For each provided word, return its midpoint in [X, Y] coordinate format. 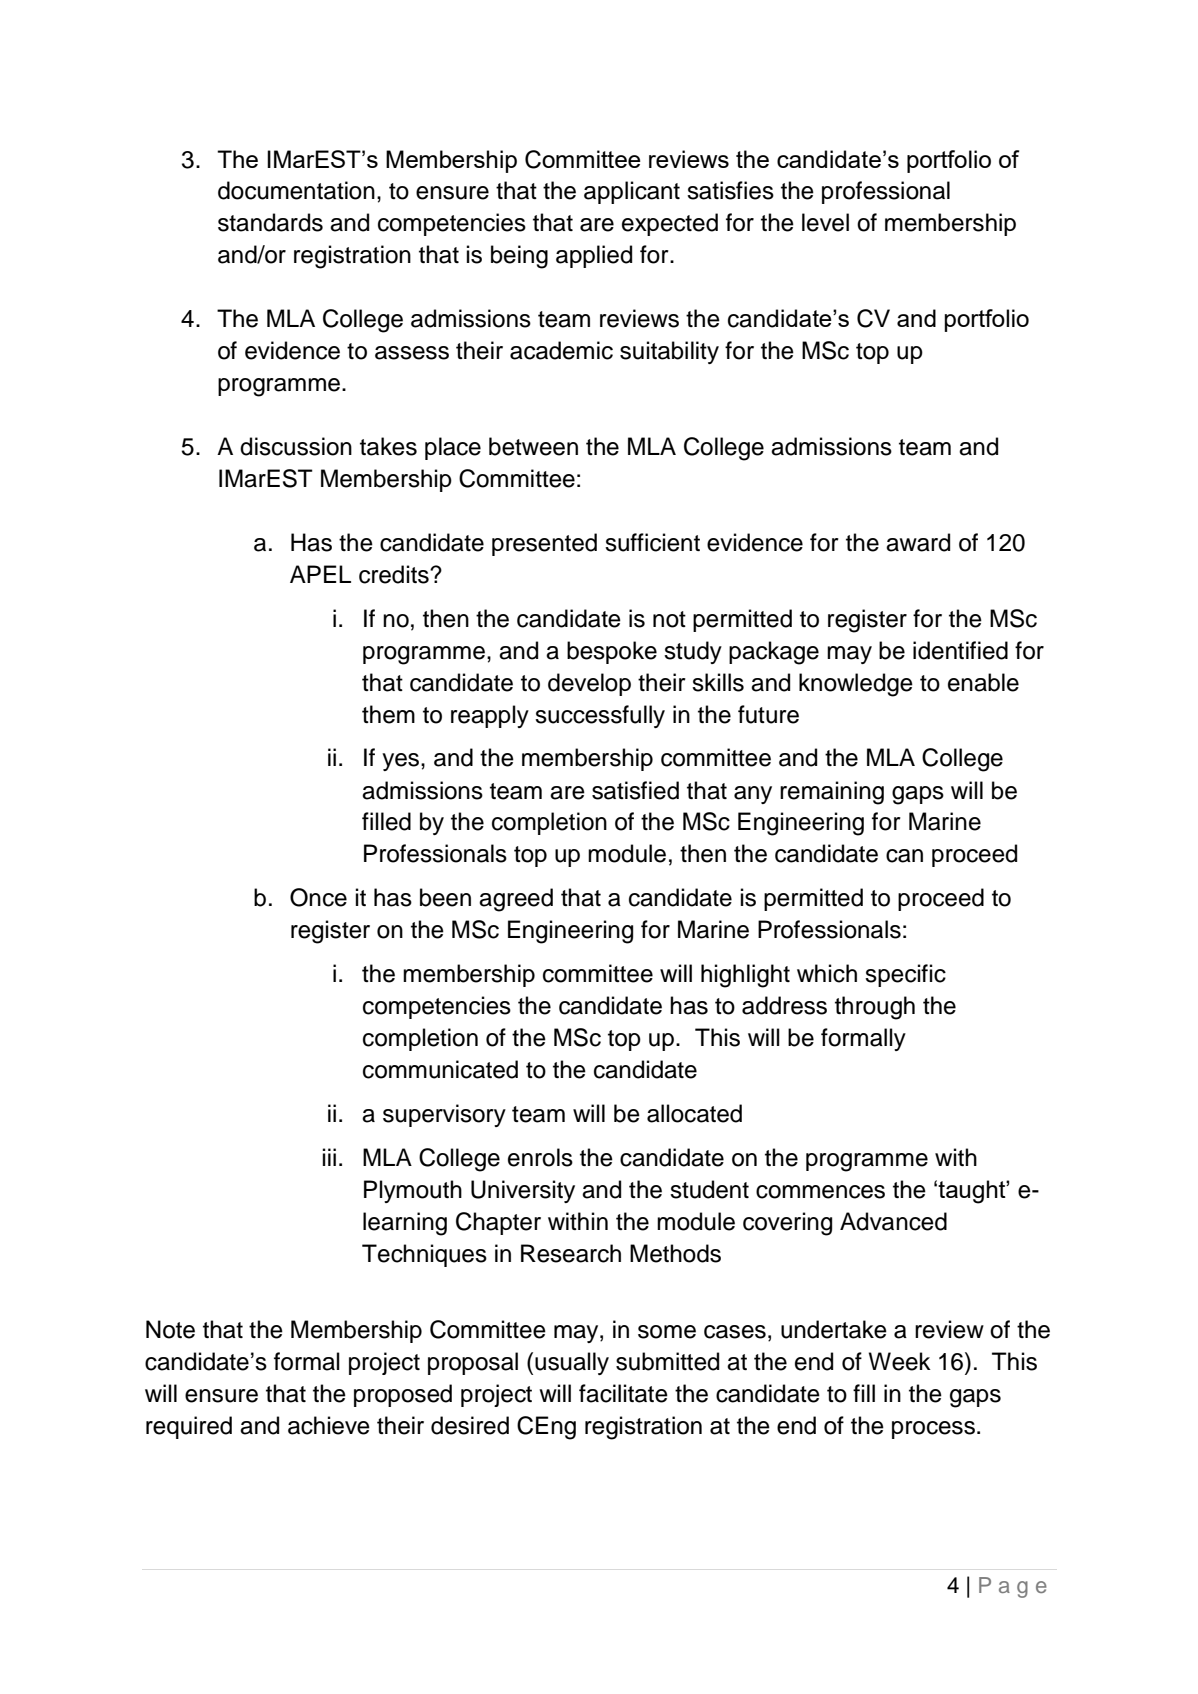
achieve [329, 1425]
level [825, 222]
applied [594, 256]
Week [900, 1361]
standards [270, 222]
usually [572, 1363]
